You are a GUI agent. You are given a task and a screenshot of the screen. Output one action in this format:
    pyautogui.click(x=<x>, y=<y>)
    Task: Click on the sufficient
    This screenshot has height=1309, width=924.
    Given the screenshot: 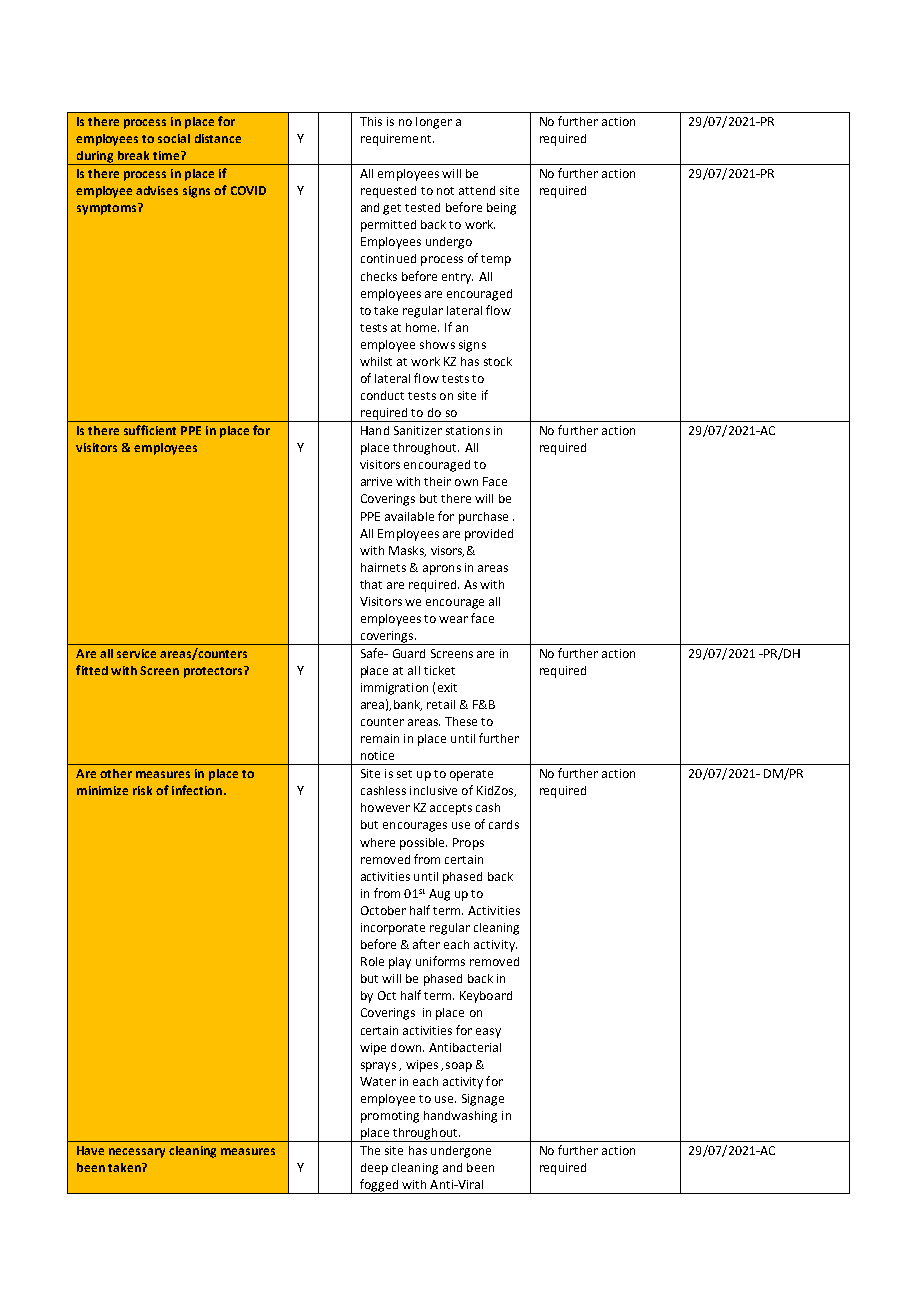 What is the action you would take?
    pyautogui.click(x=150, y=430)
